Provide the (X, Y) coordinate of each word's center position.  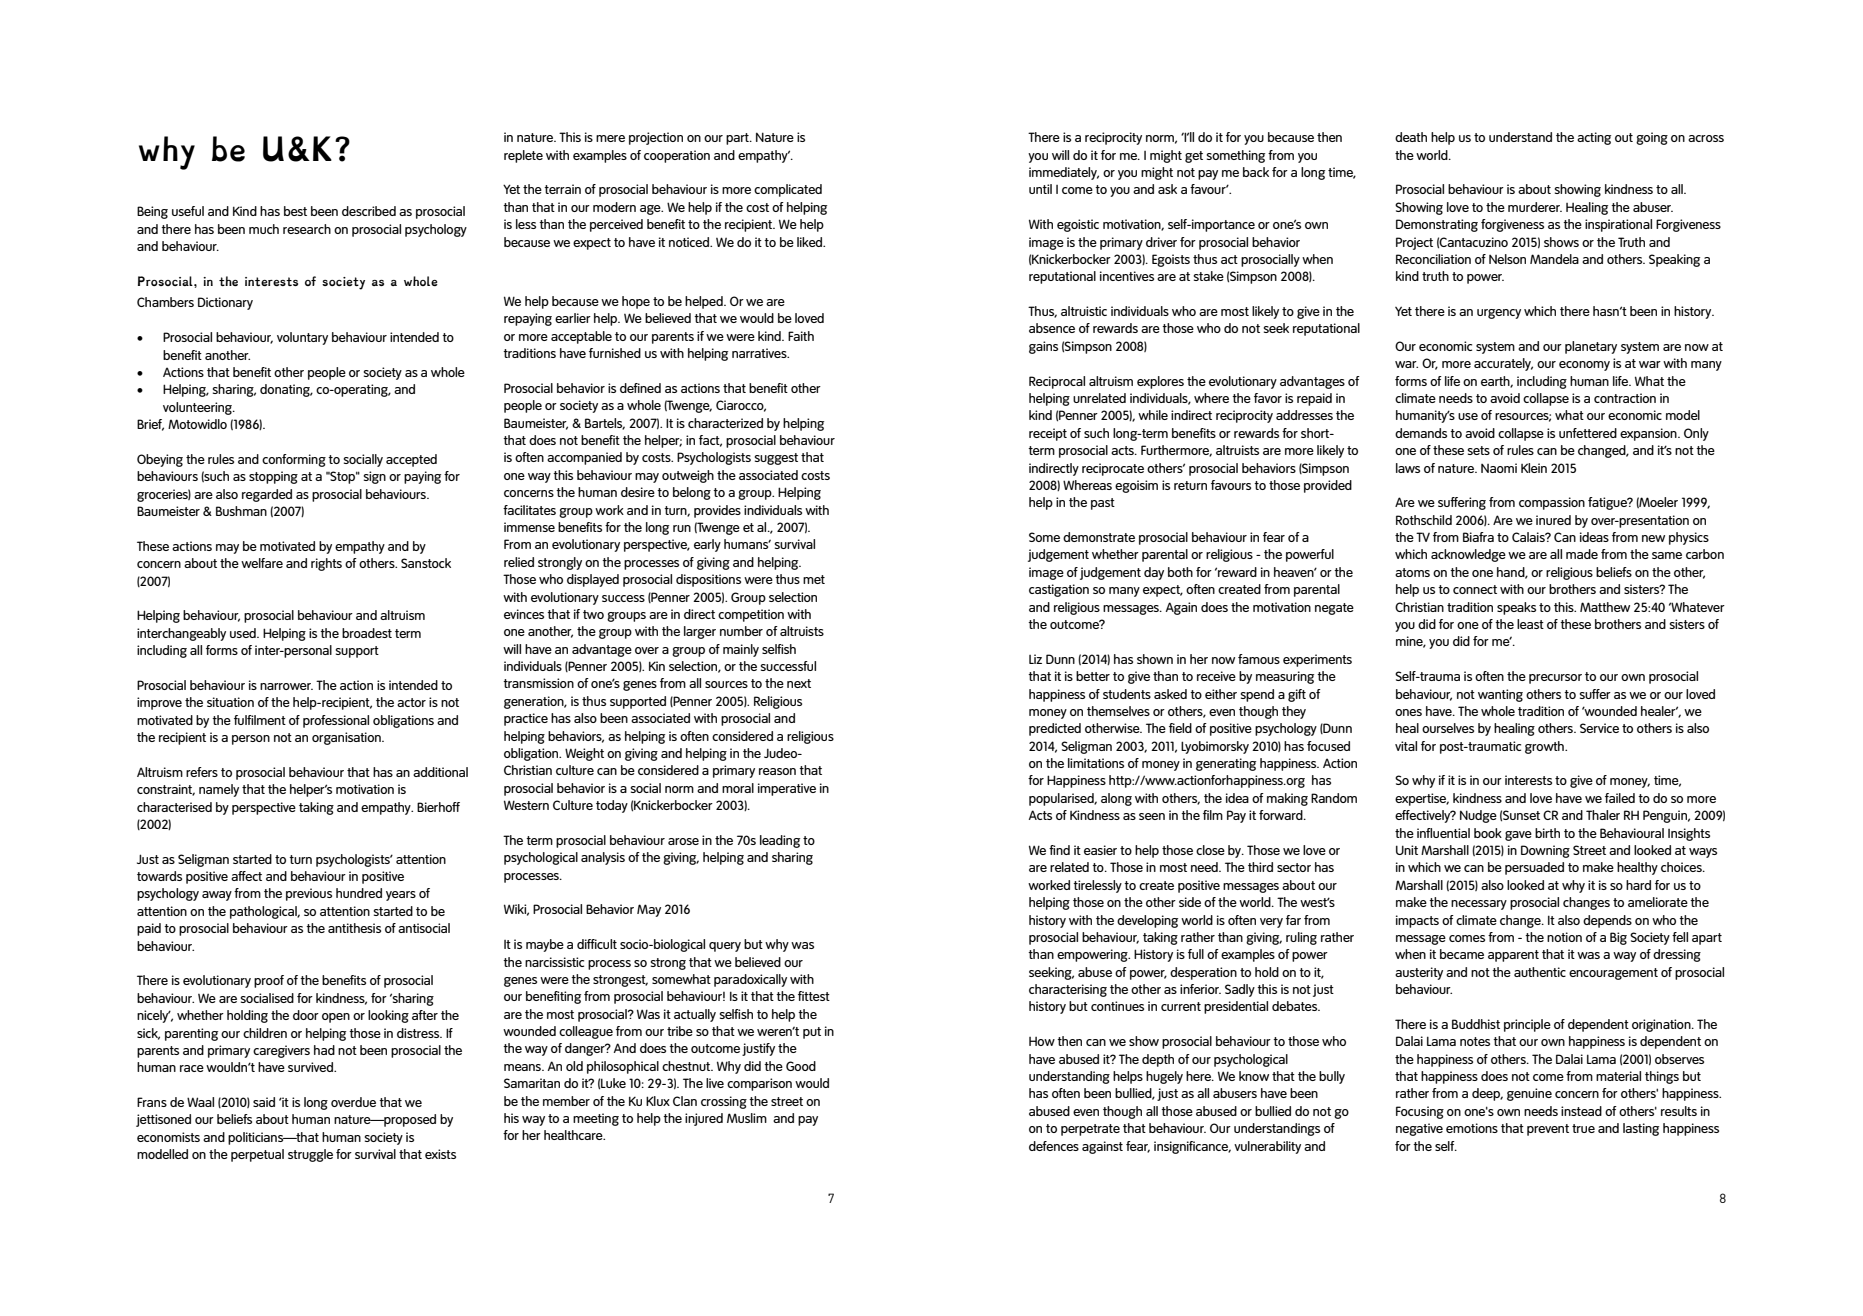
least (1530, 624)
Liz (1035, 659)
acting (1594, 138)
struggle (310, 1155)
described (369, 211)
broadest (367, 633)
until (1040, 189)
